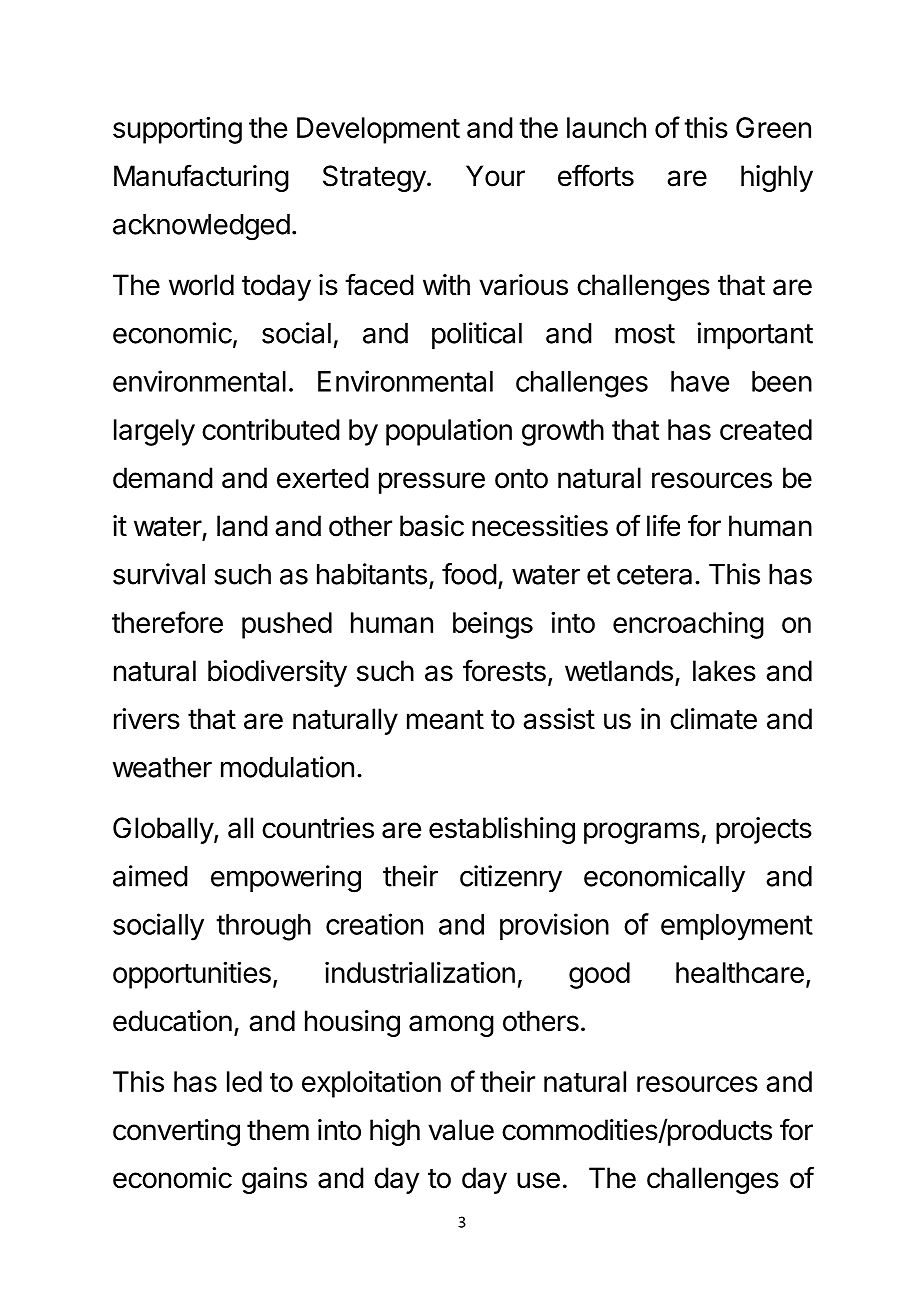 Image resolution: width=924 pixels, height=1308 pixels. I want to click on use, so click(538, 1180).
